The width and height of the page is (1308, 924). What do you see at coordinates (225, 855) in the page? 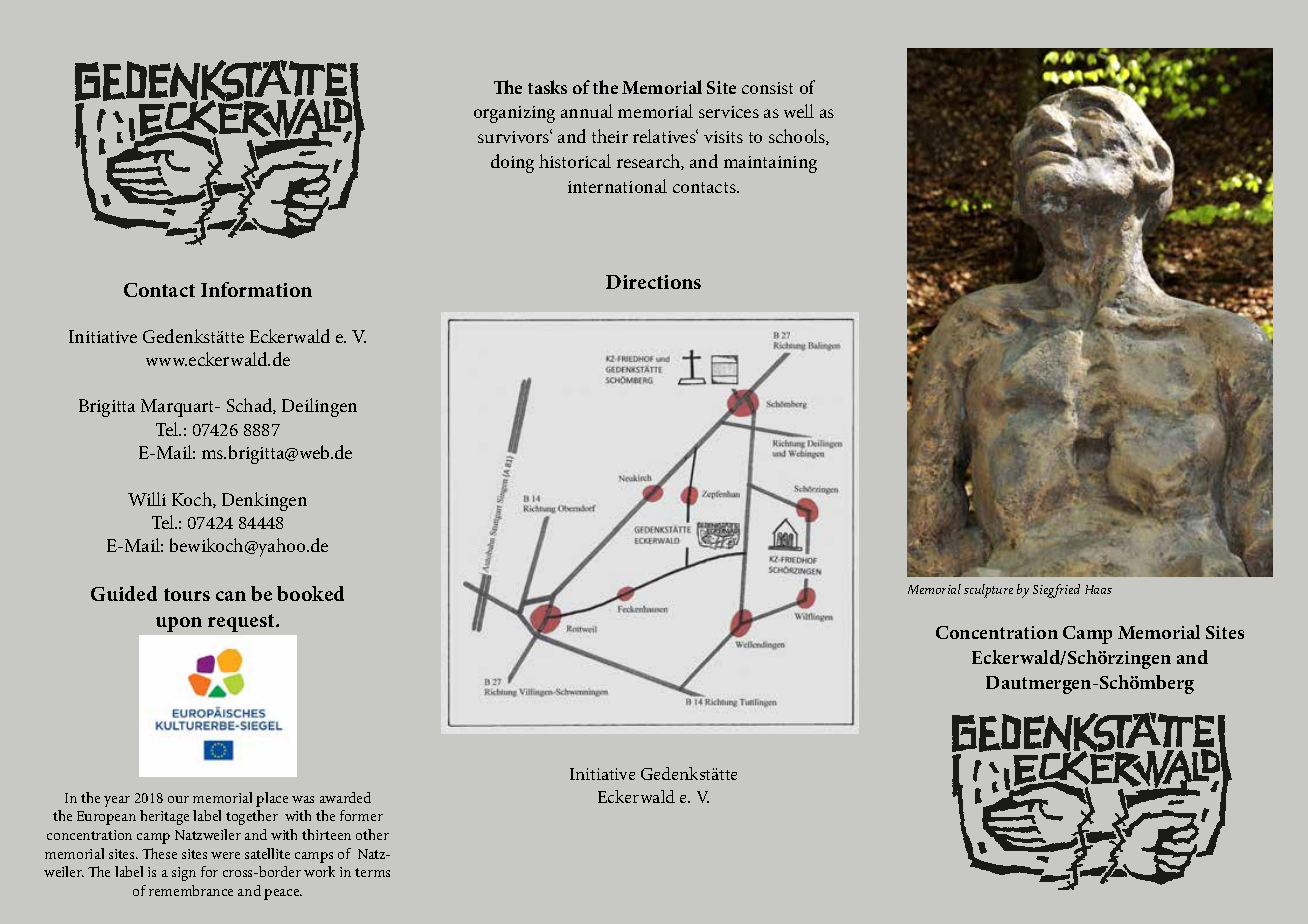
I see `were` at bounding box center [225, 855].
